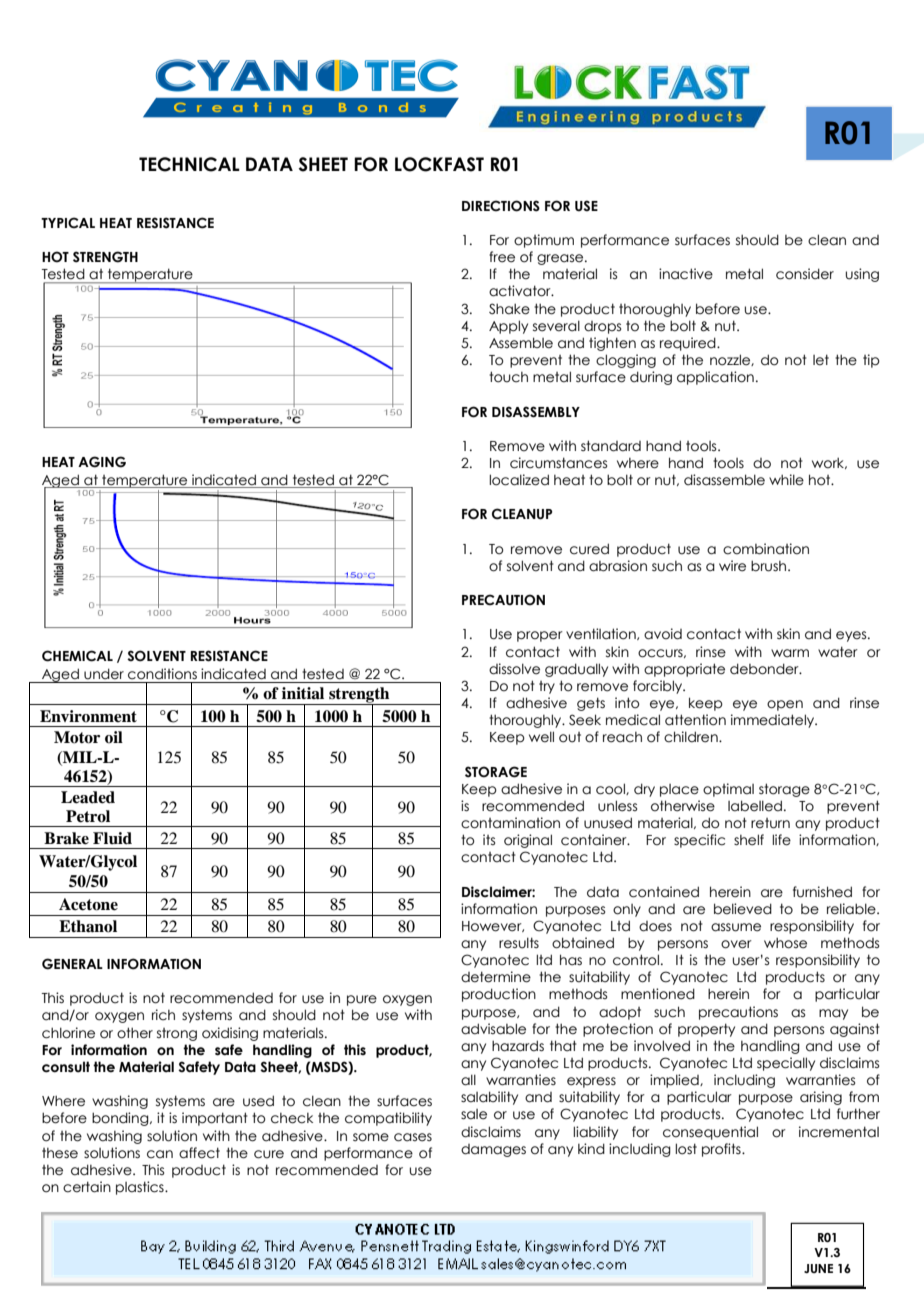 This screenshot has width=924, height=1308. I want to click on consider, so click(805, 274).
